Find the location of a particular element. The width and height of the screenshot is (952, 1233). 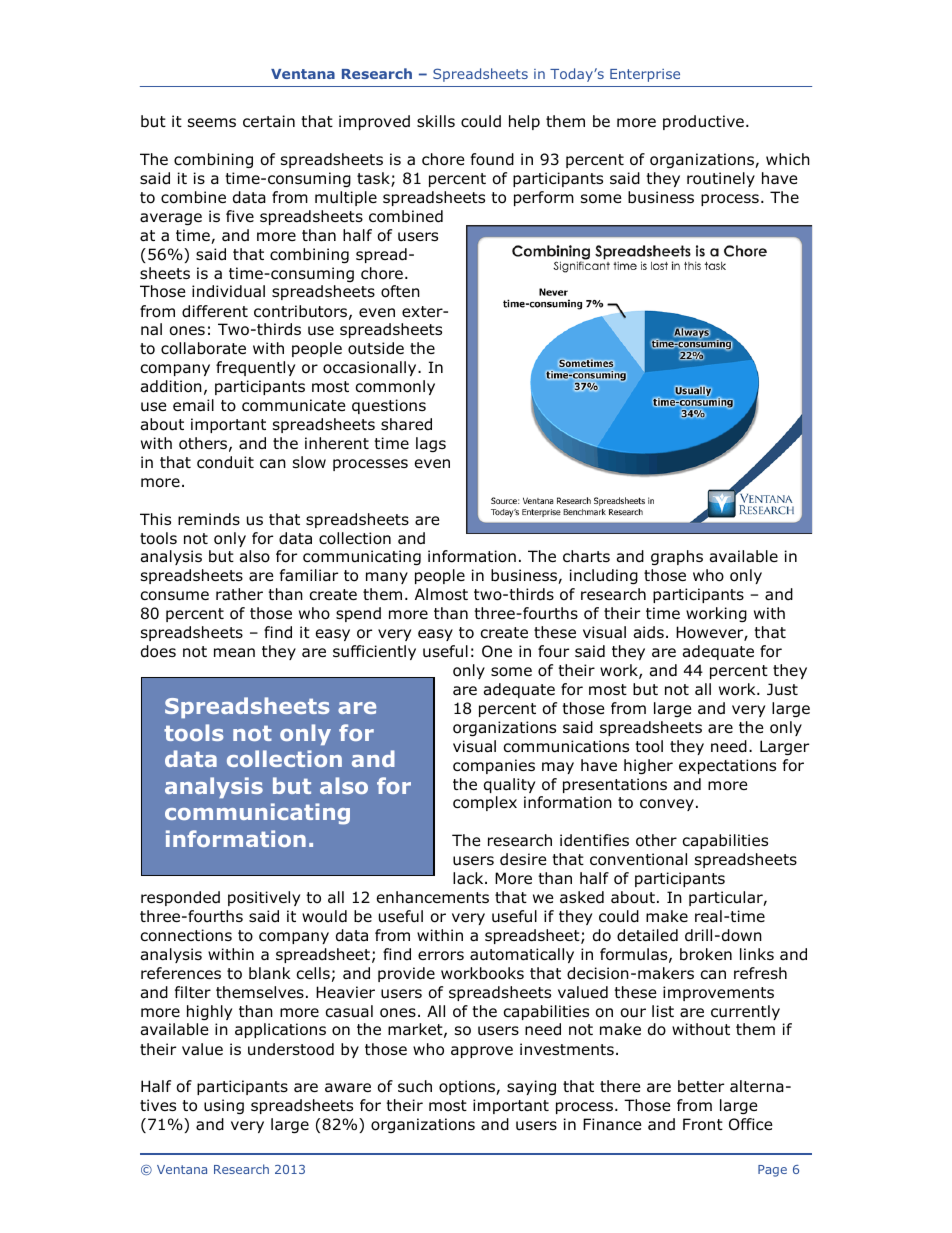

skills is located at coordinates (436, 121).
